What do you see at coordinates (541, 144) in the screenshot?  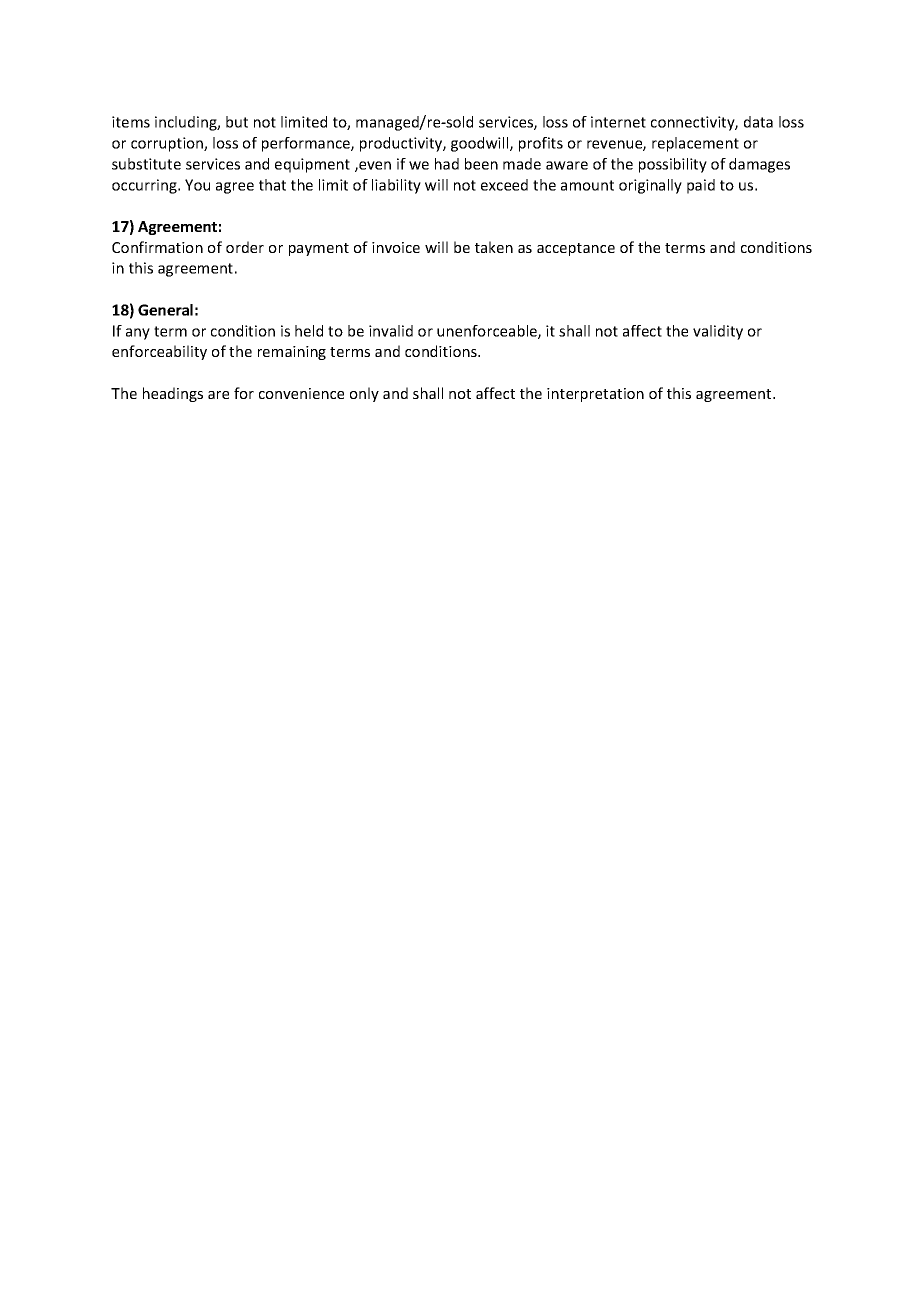 I see `profits` at bounding box center [541, 144].
